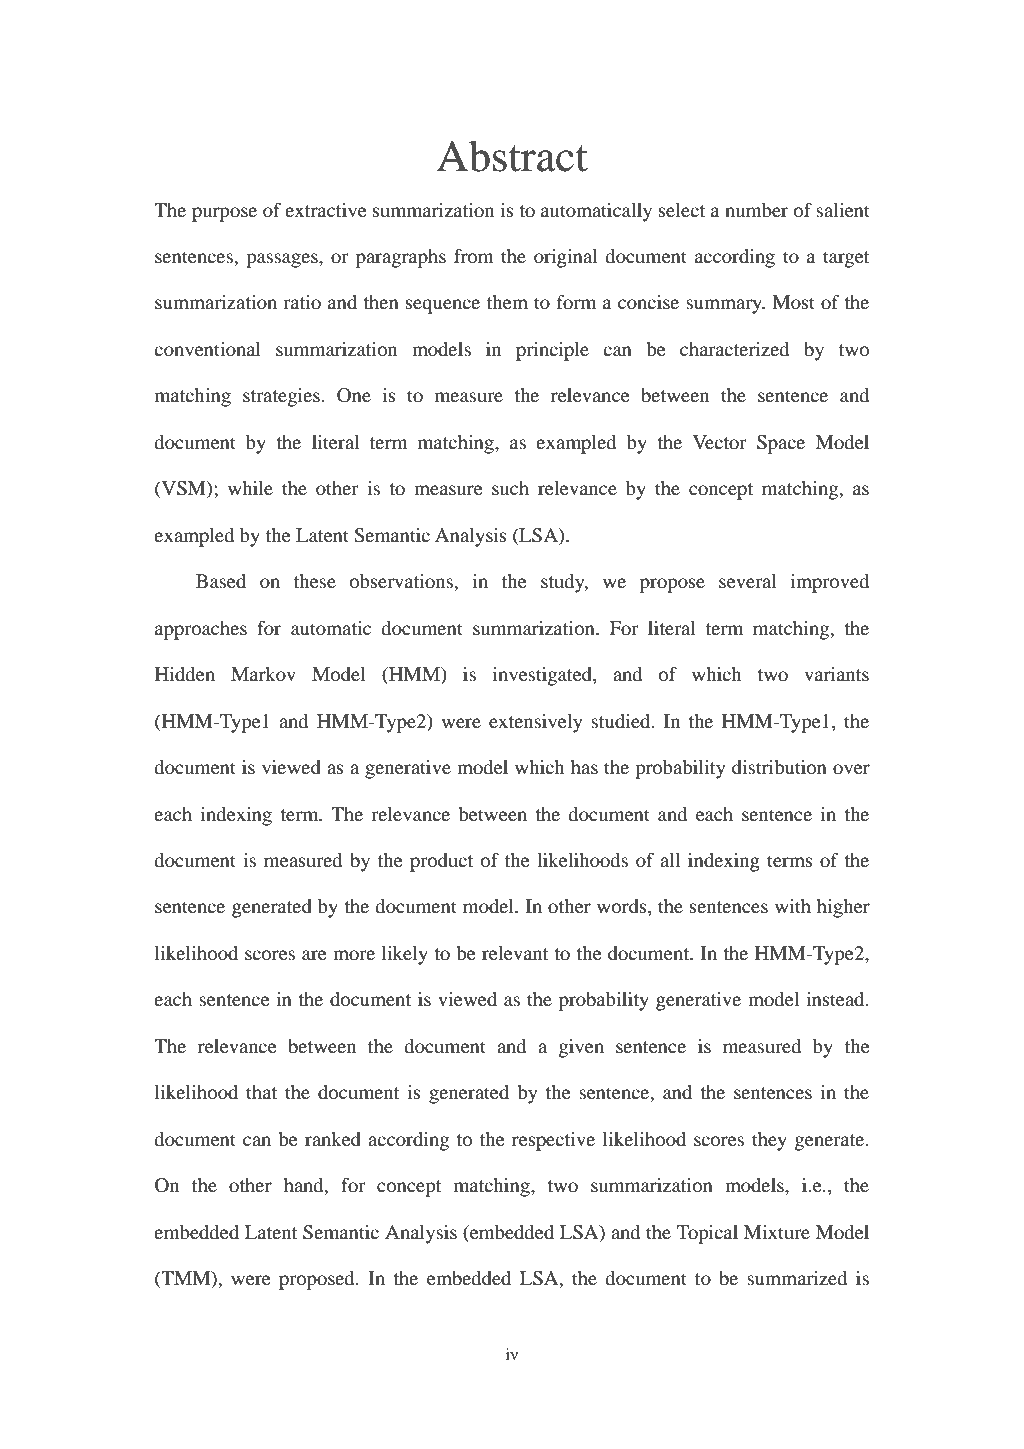 The width and height of the screenshot is (1024, 1449). I want to click on are, so click(314, 955).
